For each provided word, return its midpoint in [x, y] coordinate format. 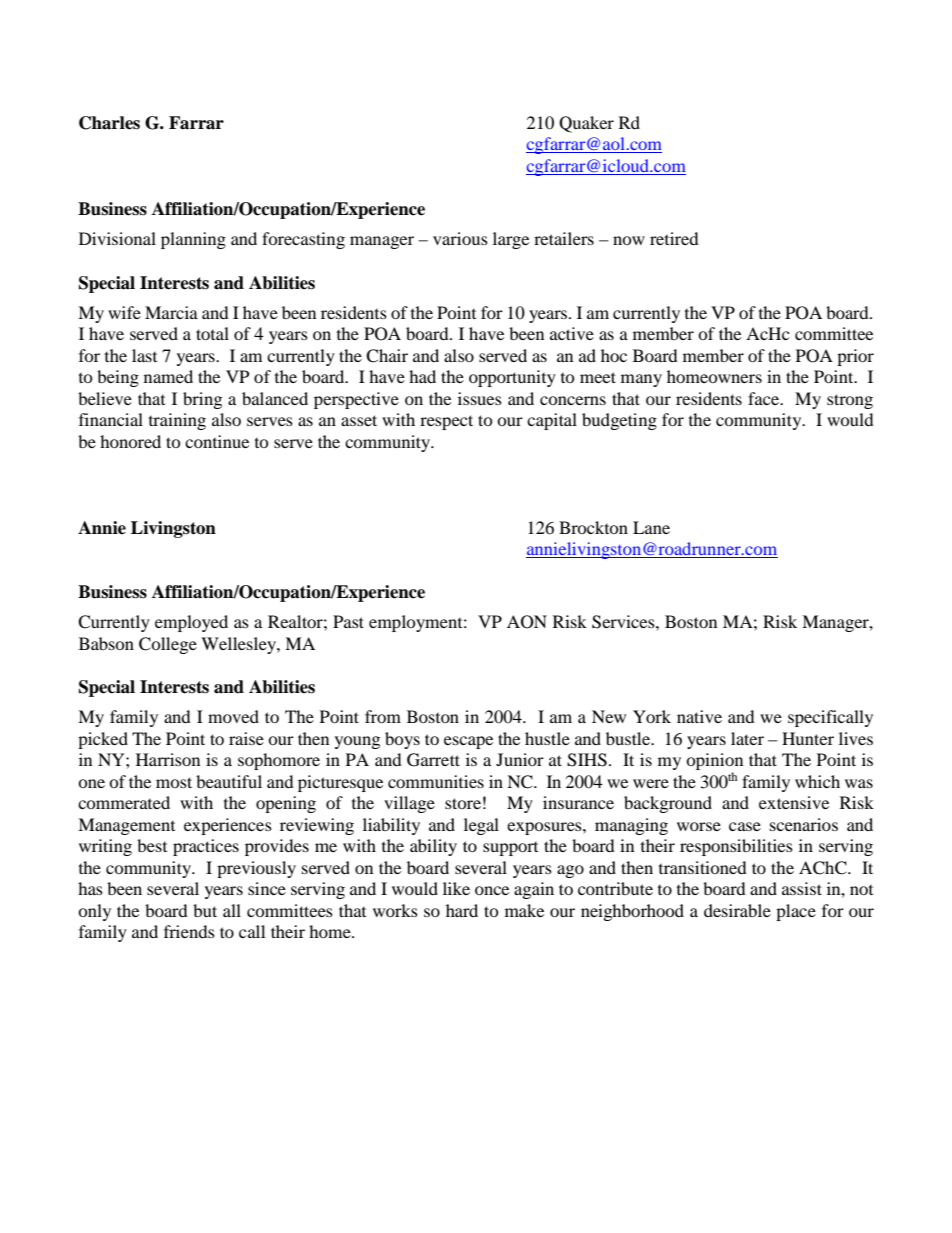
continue [217, 441]
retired [674, 238]
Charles [109, 123]
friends [189, 931]
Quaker [586, 124]
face [765, 398]
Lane [651, 527]
